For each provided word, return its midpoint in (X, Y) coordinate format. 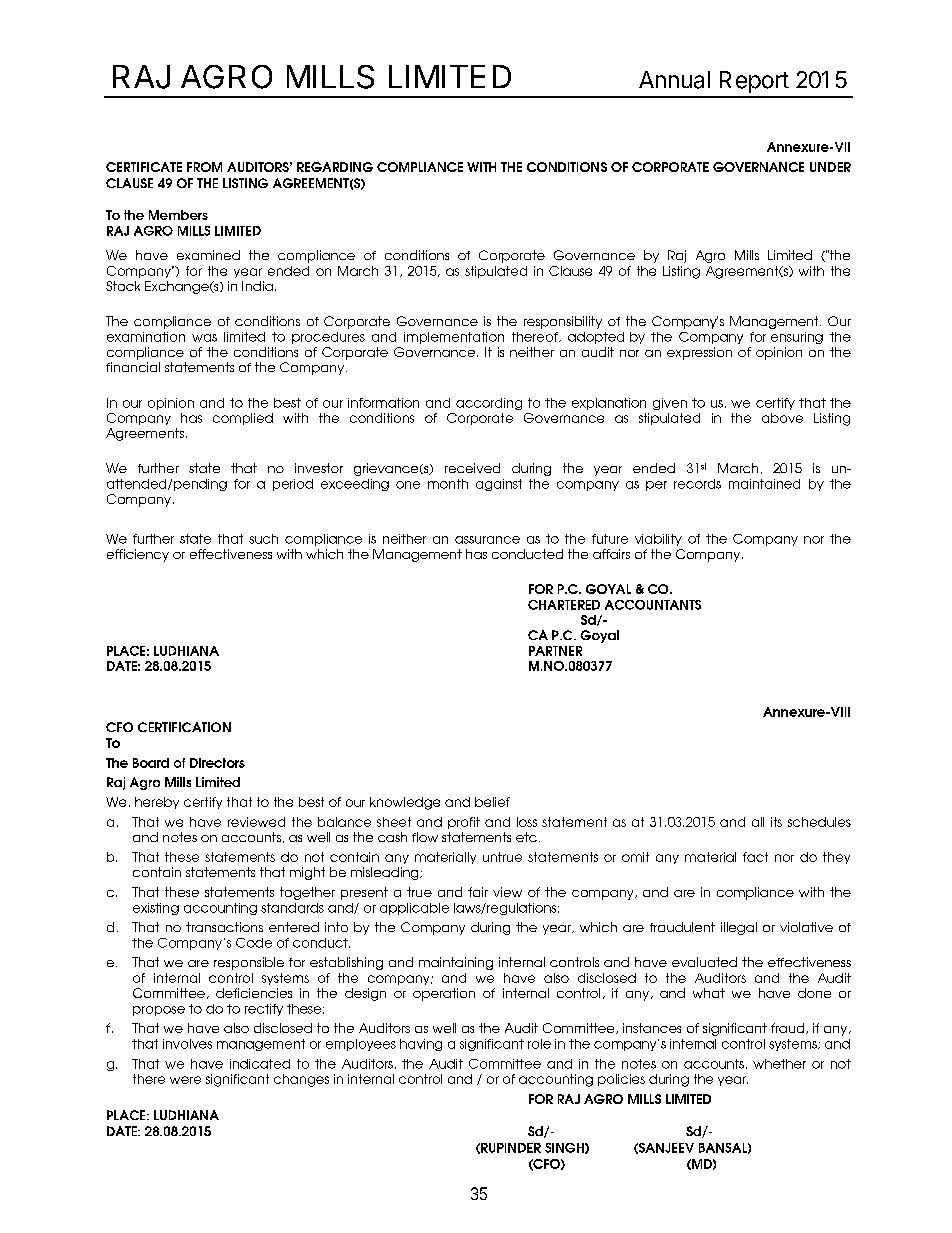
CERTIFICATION (184, 727)
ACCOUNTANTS (653, 605)
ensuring (797, 338)
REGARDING (335, 167)
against (499, 485)
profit (464, 823)
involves (187, 1044)
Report (754, 82)
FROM (204, 167)
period (293, 485)
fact (755, 857)
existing (156, 909)
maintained (764, 484)
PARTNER (555, 651)
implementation (454, 338)
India (257, 286)
